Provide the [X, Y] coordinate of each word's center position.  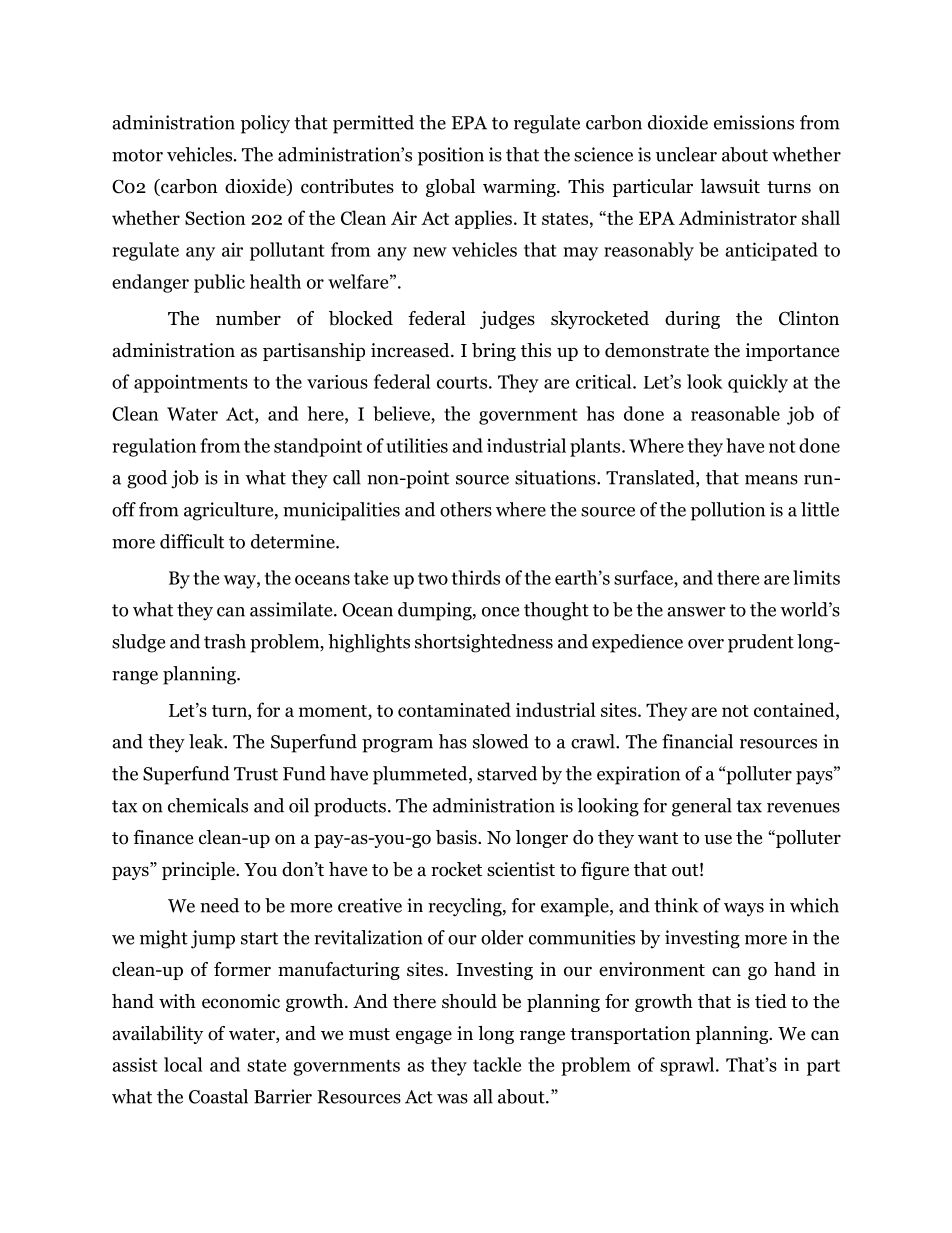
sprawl [688, 1066]
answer [696, 612]
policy [265, 124]
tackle [497, 1064]
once [500, 612]
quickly [758, 383]
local [183, 1064]
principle [199, 871]
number [248, 318]
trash [225, 641]
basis [457, 837]
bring [494, 352]
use [718, 839]
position [451, 156]
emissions [754, 122]
